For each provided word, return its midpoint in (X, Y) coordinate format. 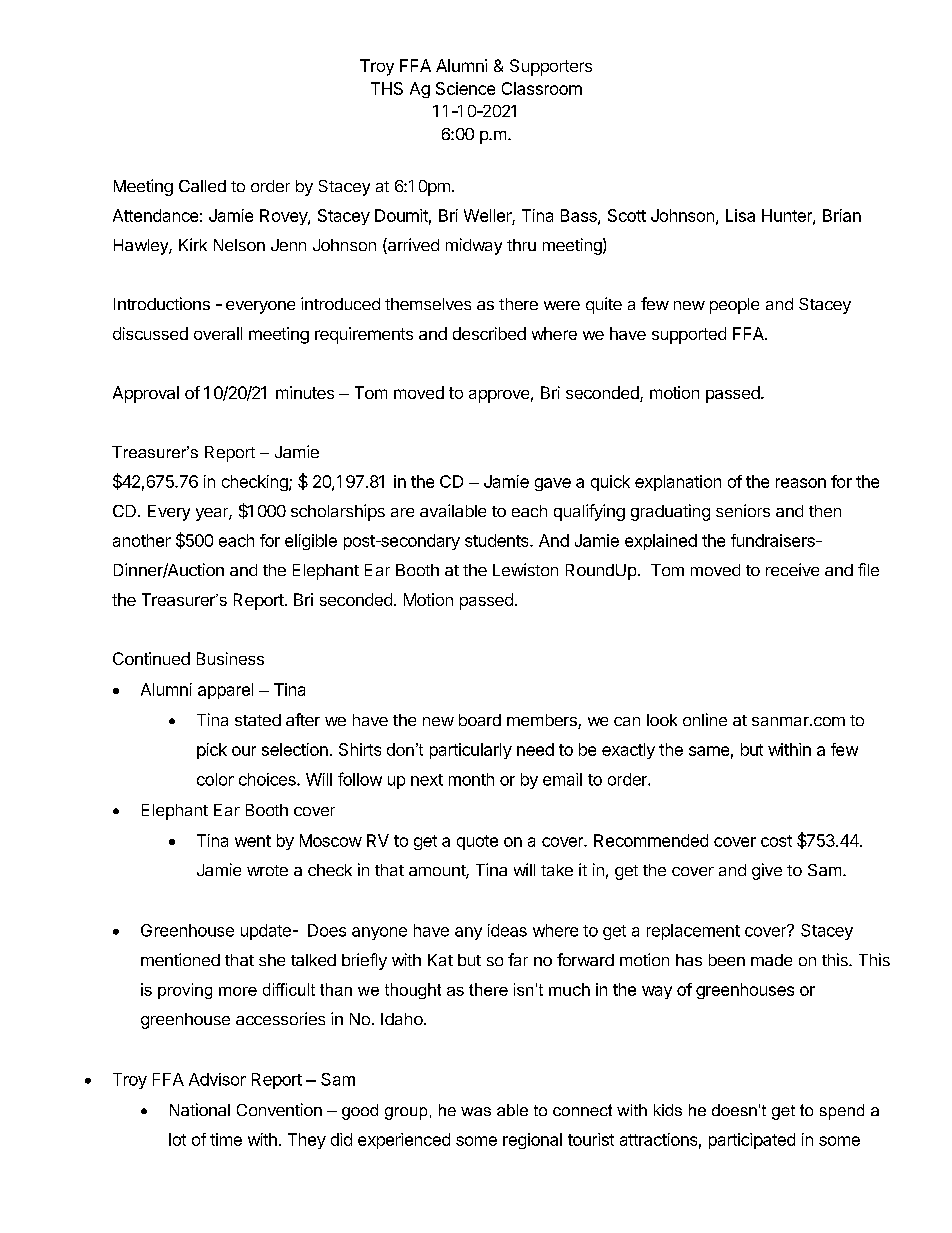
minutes (305, 392)
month (471, 779)
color (215, 779)
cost (776, 841)
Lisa (740, 215)
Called (202, 186)
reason (801, 483)
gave (553, 484)
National (200, 1109)
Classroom (542, 88)
